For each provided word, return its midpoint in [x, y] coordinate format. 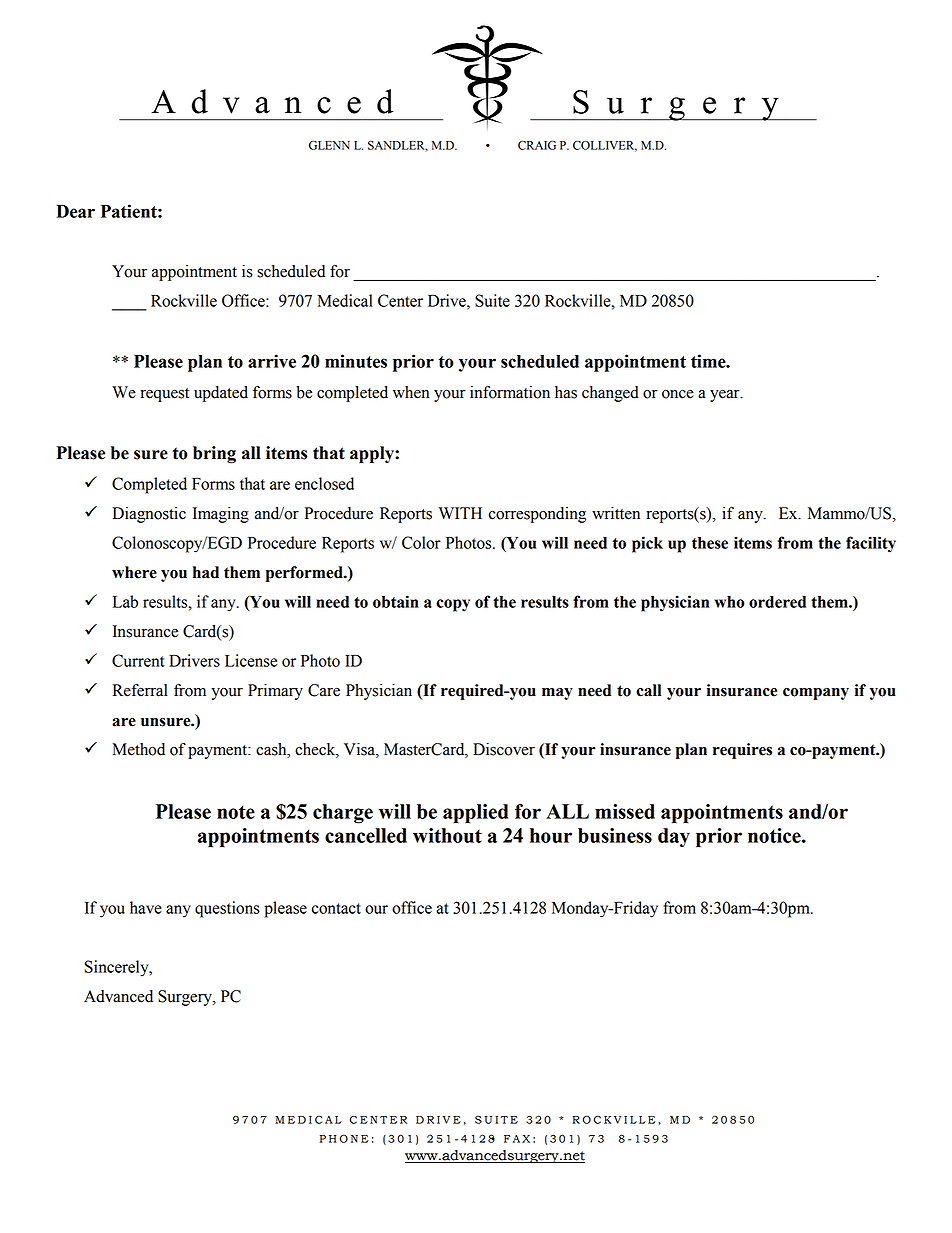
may [557, 694]
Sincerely [118, 968]
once [678, 394]
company [816, 694]
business [615, 835]
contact [336, 908]
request [164, 395]
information [510, 392]
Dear [75, 211]
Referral [140, 690]
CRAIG [537, 145]
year [726, 396]
